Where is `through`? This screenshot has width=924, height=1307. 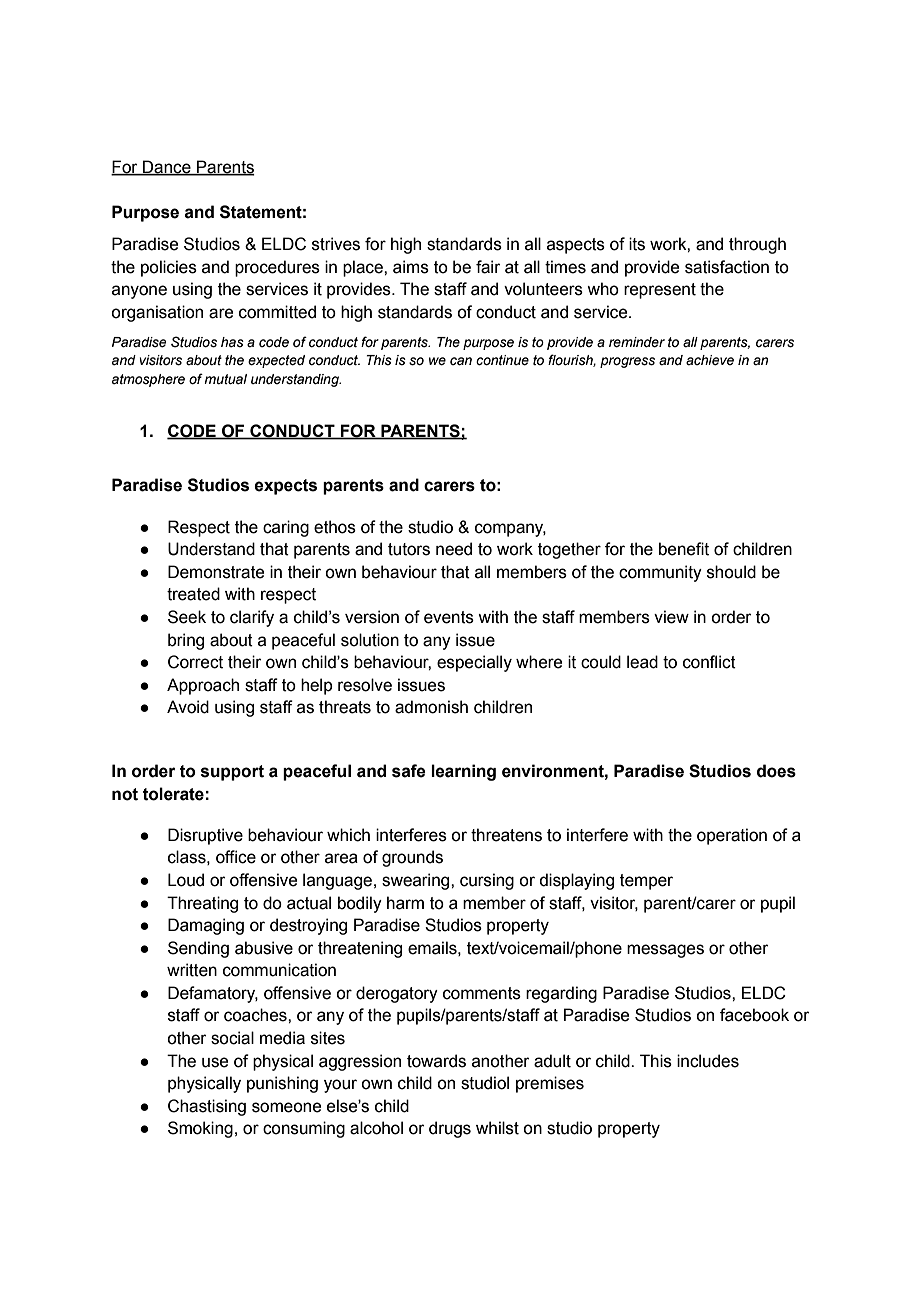 through is located at coordinates (757, 245).
